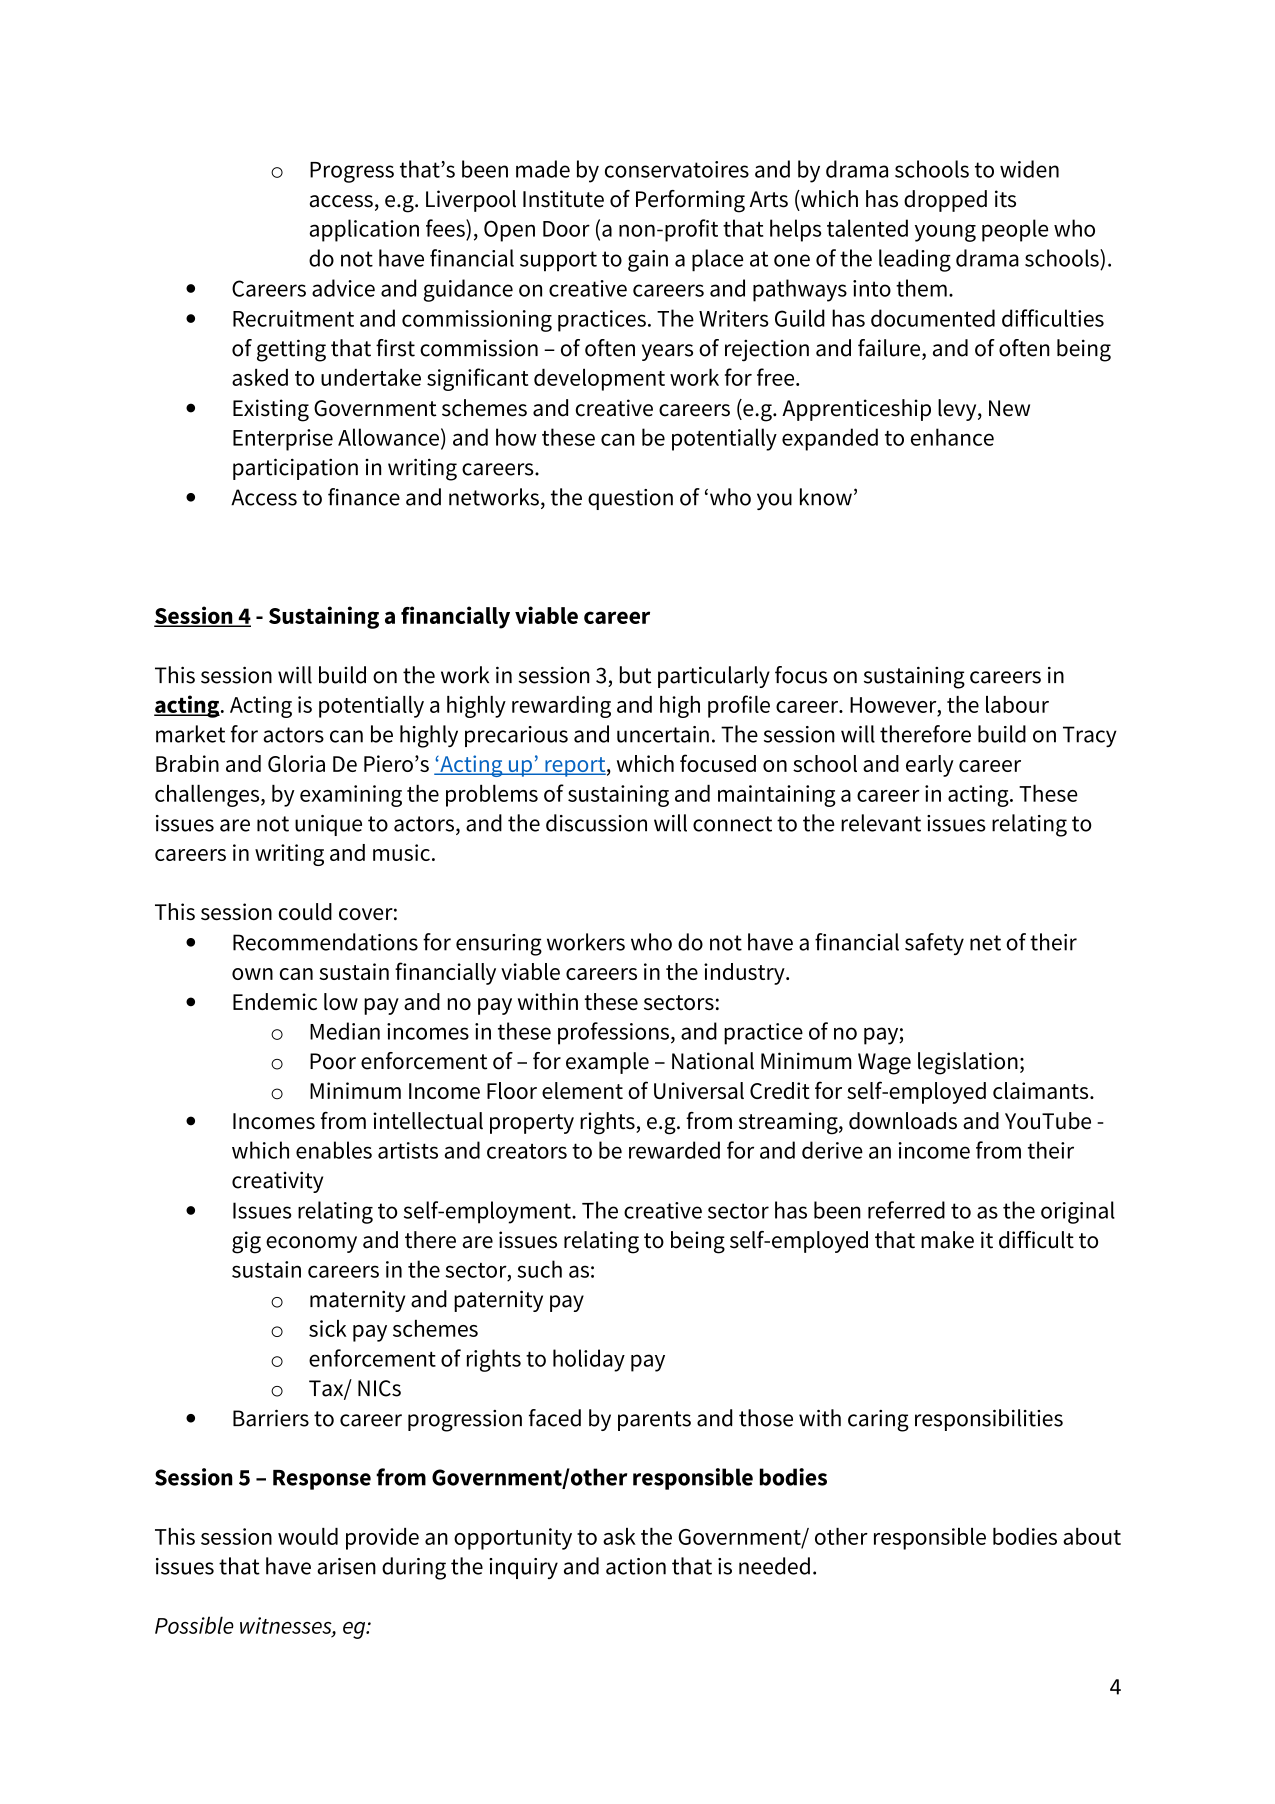 This document has width=1275, height=1804. Describe the element at coordinates (636, 1566) in the document. I see `action` at that location.
